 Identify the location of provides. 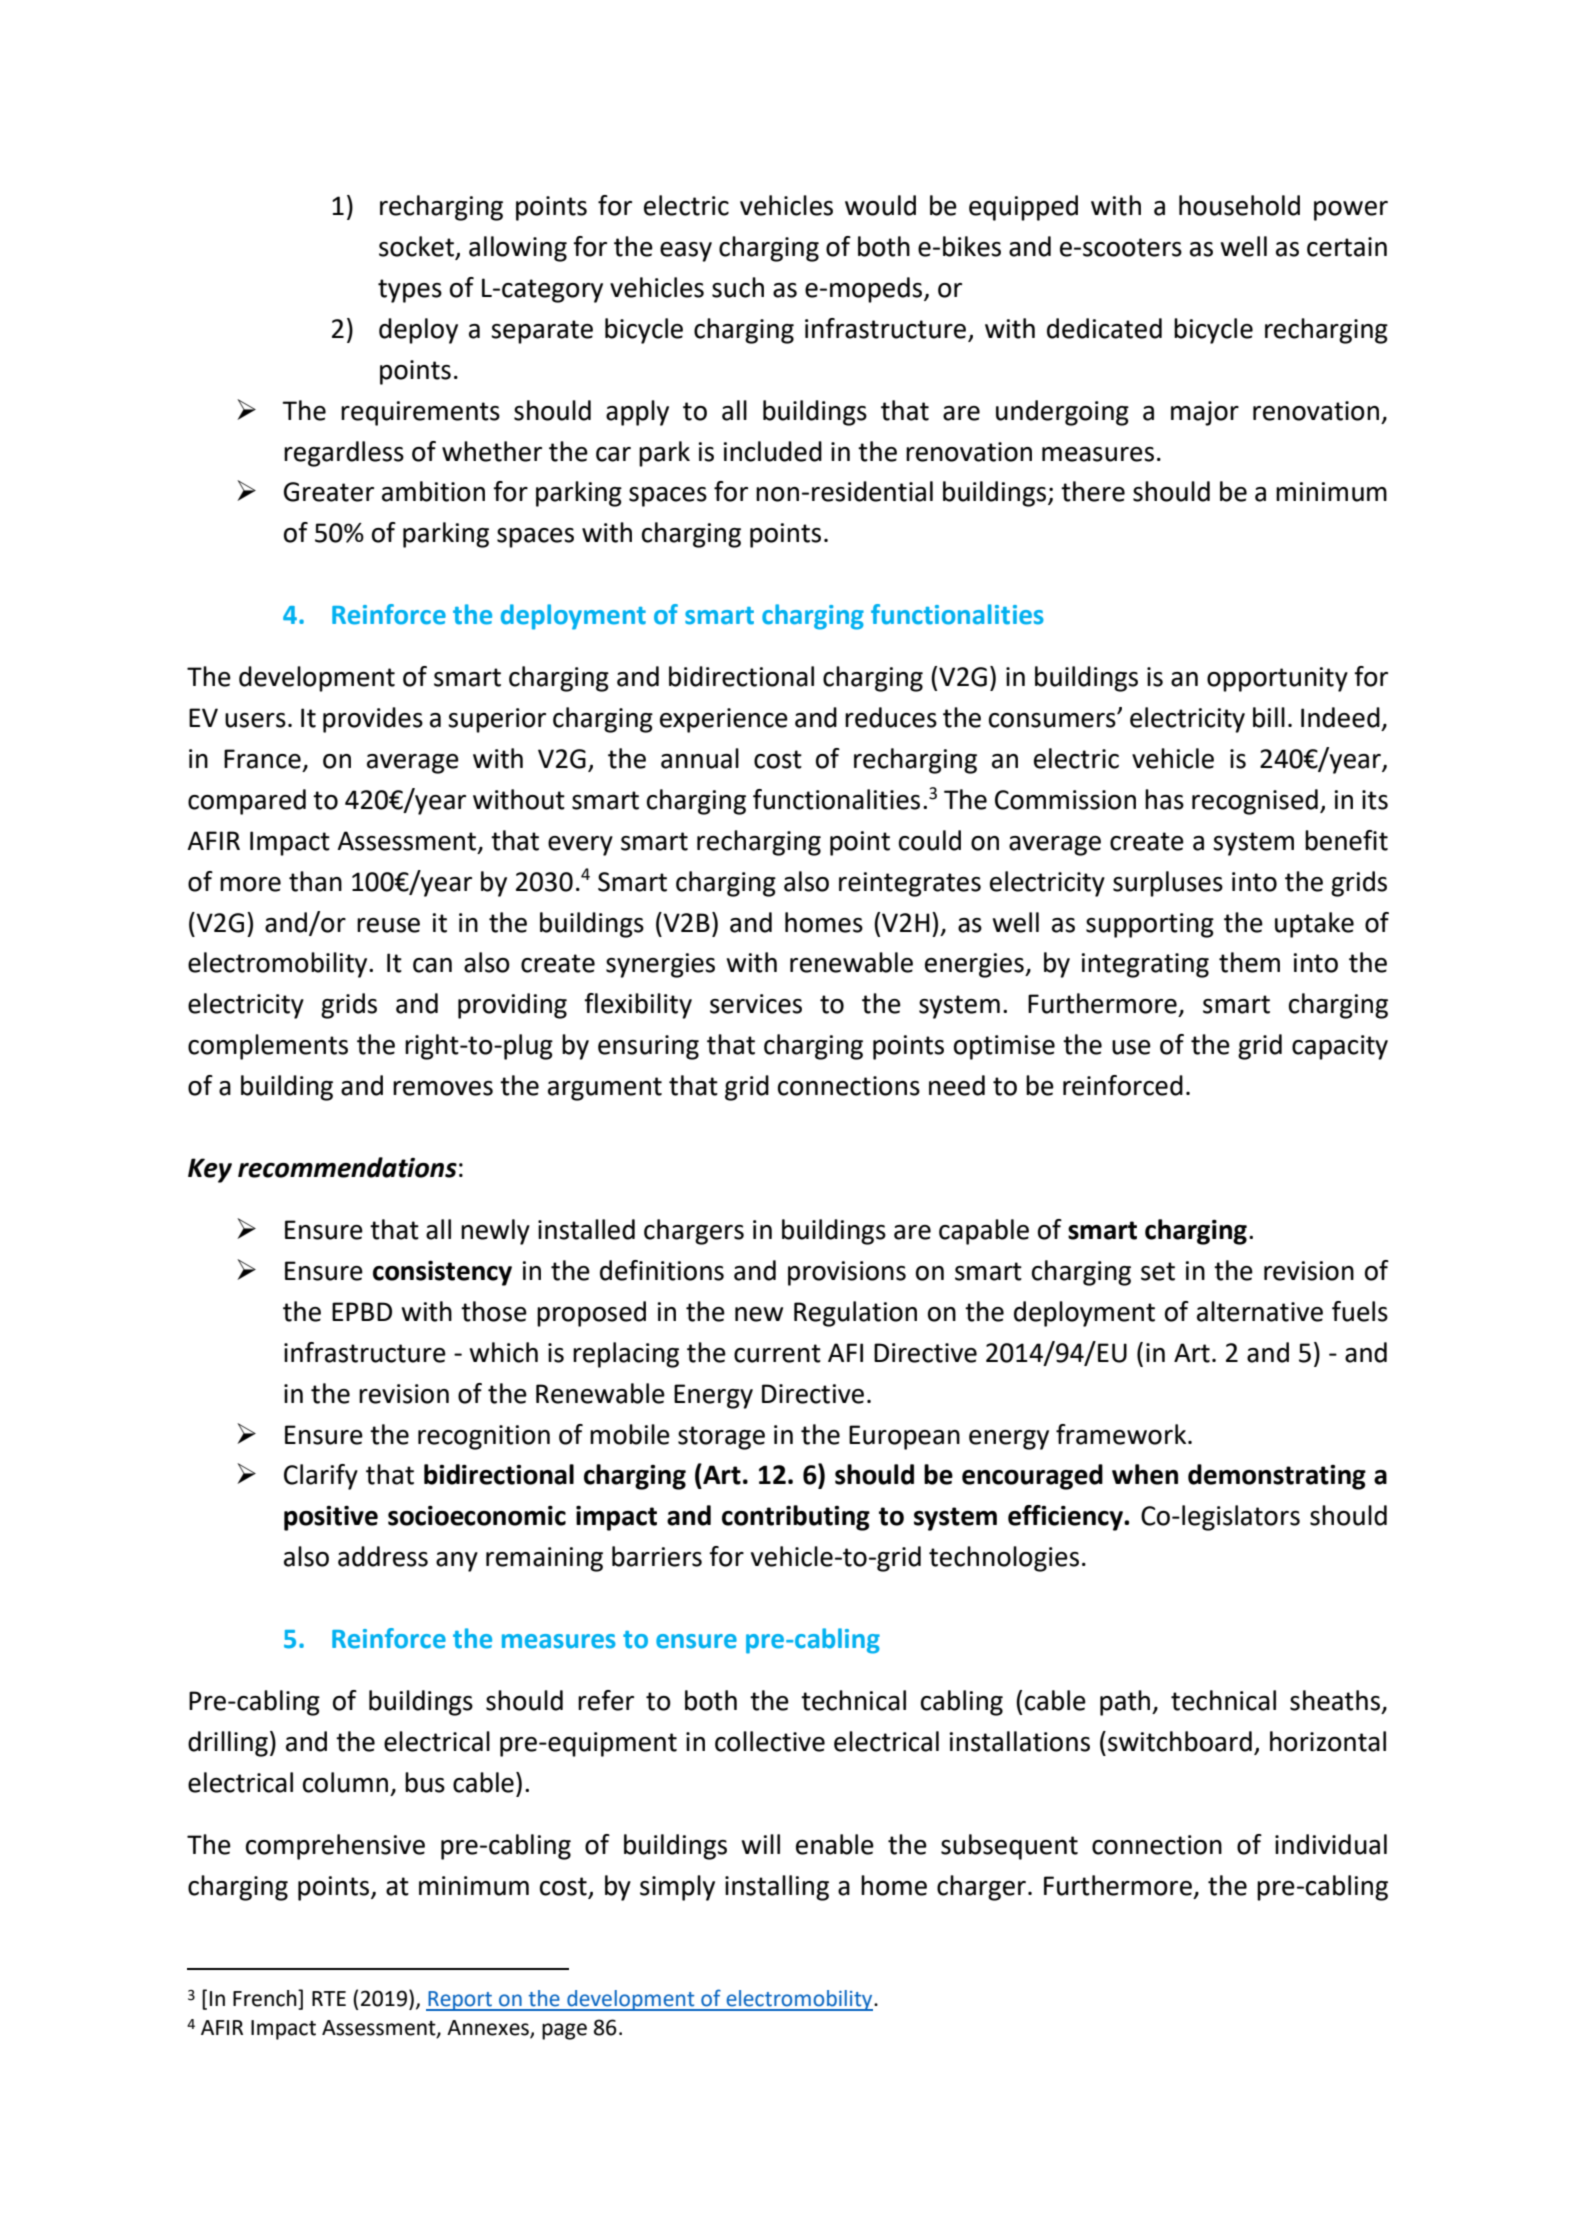
(373, 720).
